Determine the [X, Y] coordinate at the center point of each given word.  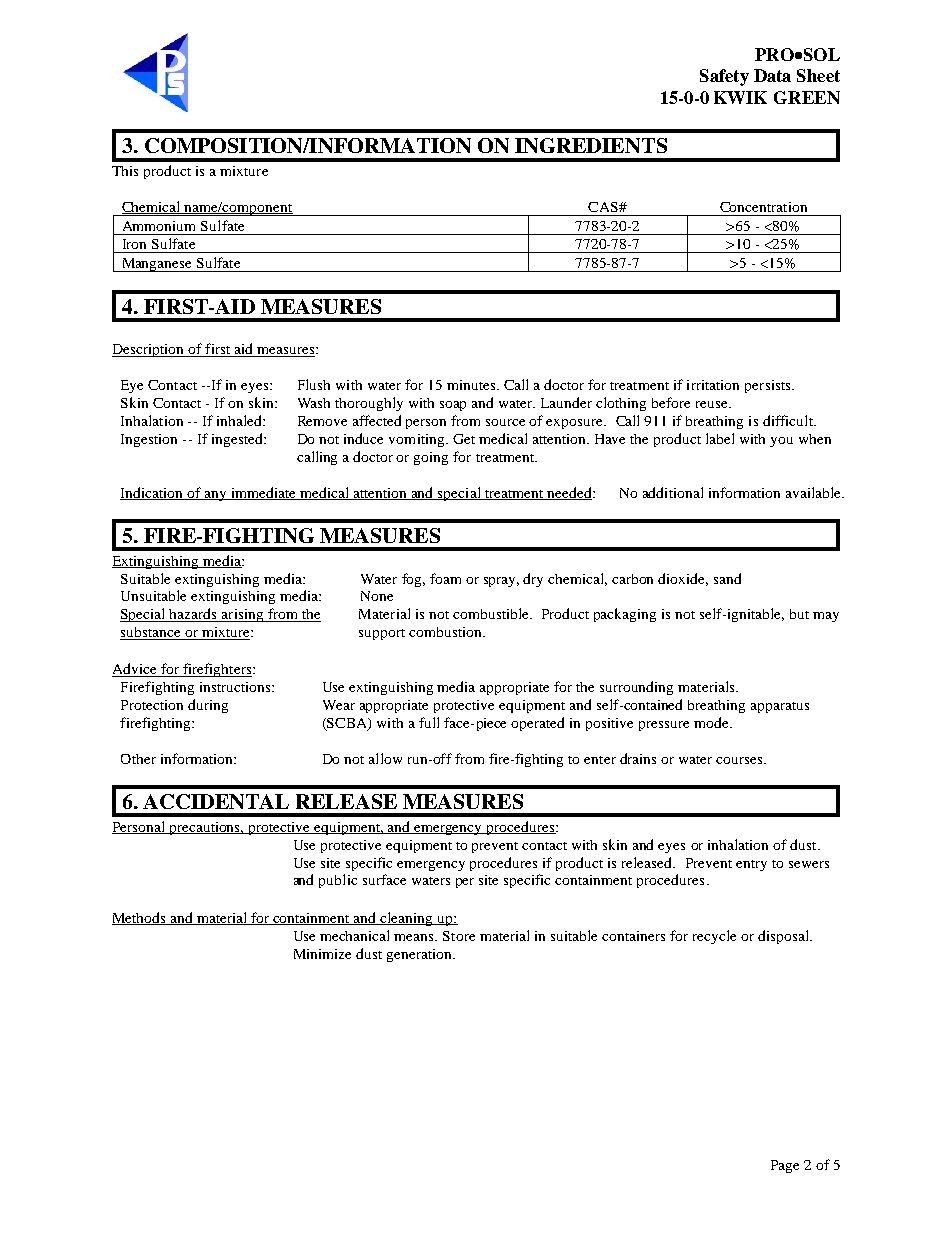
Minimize [322, 954]
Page [785, 1166]
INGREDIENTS [591, 145]
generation [421, 955]
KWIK [740, 97]
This [125, 171]
